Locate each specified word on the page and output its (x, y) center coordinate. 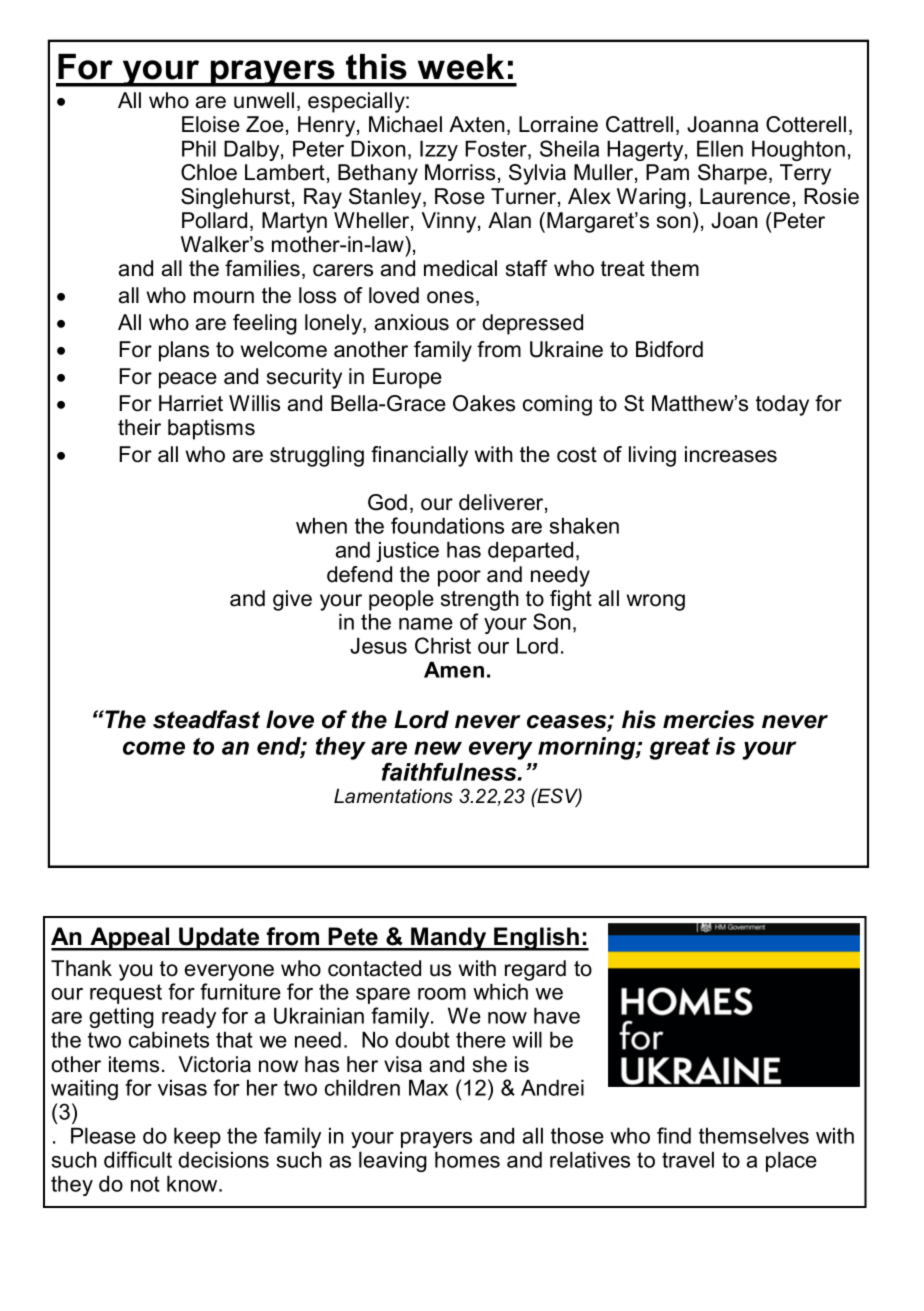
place (791, 1161)
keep (197, 1137)
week (461, 67)
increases (731, 454)
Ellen (720, 148)
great (680, 749)
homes (467, 1159)
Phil (199, 148)
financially (419, 456)
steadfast (206, 719)
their (139, 427)
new (438, 748)
